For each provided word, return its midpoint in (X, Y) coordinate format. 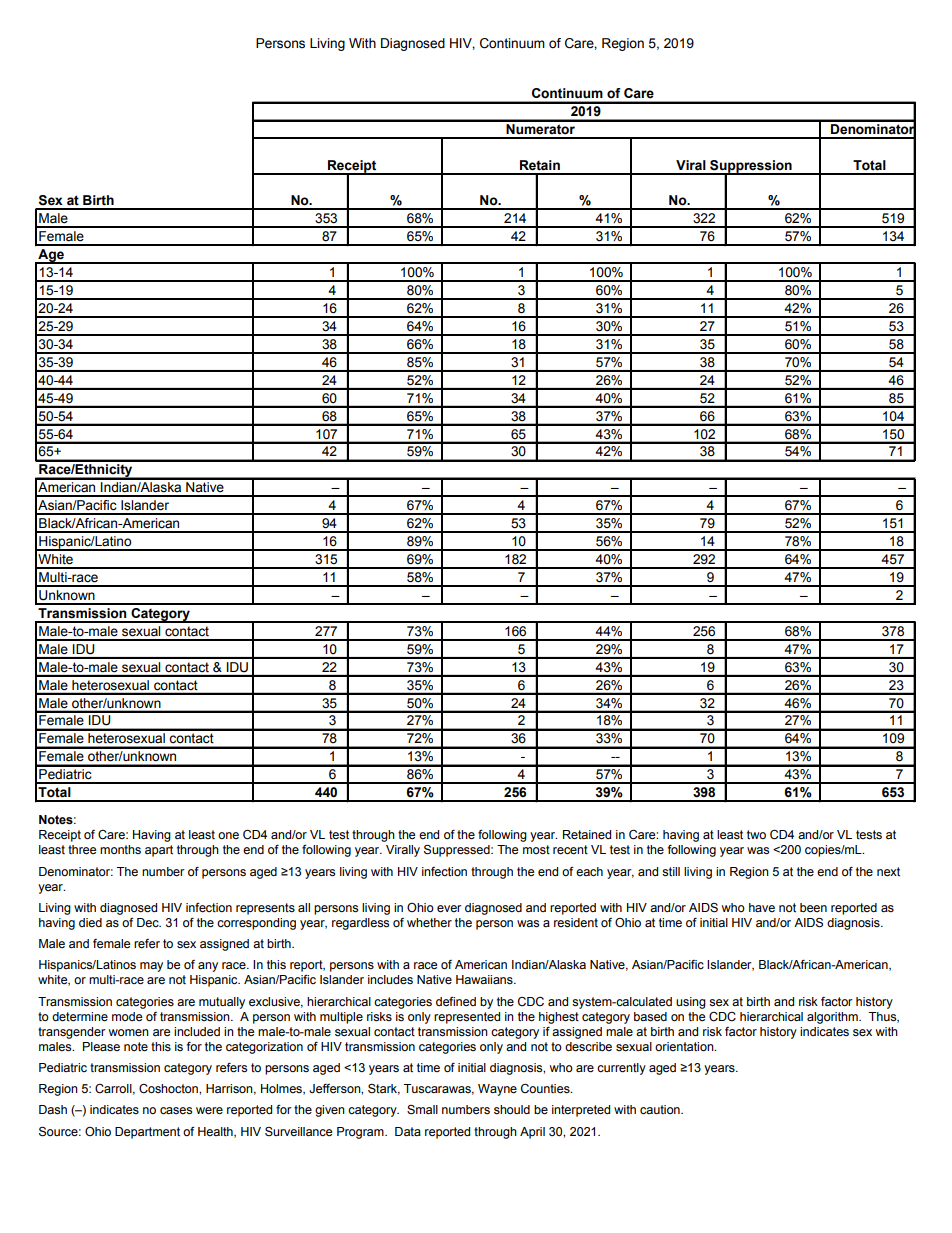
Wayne (497, 1090)
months (120, 849)
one (228, 835)
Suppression (751, 167)
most (536, 850)
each (589, 872)
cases (176, 1111)
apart (159, 851)
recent (570, 850)
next (888, 872)
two (756, 834)
